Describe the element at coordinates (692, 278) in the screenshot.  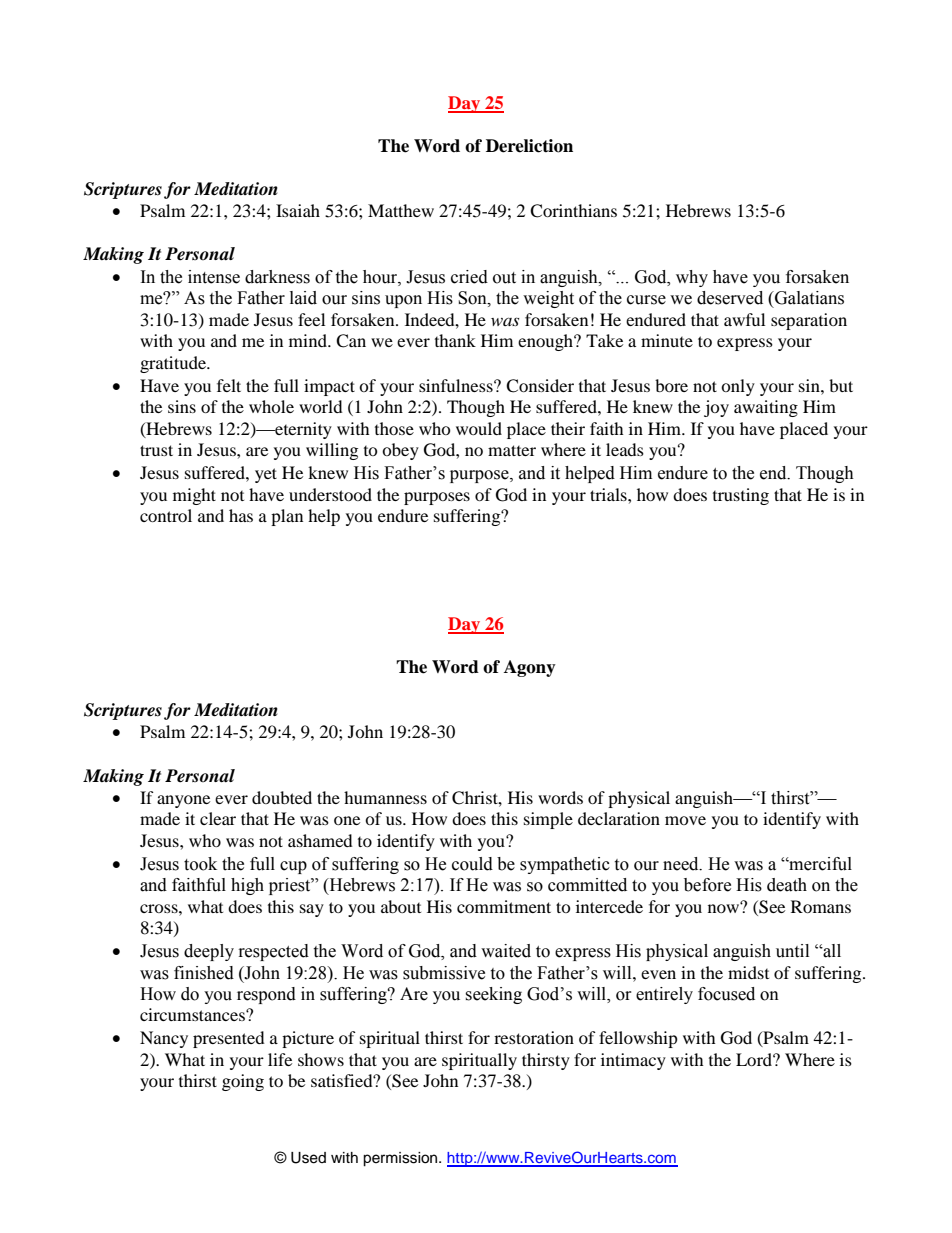
I see `why` at that location.
